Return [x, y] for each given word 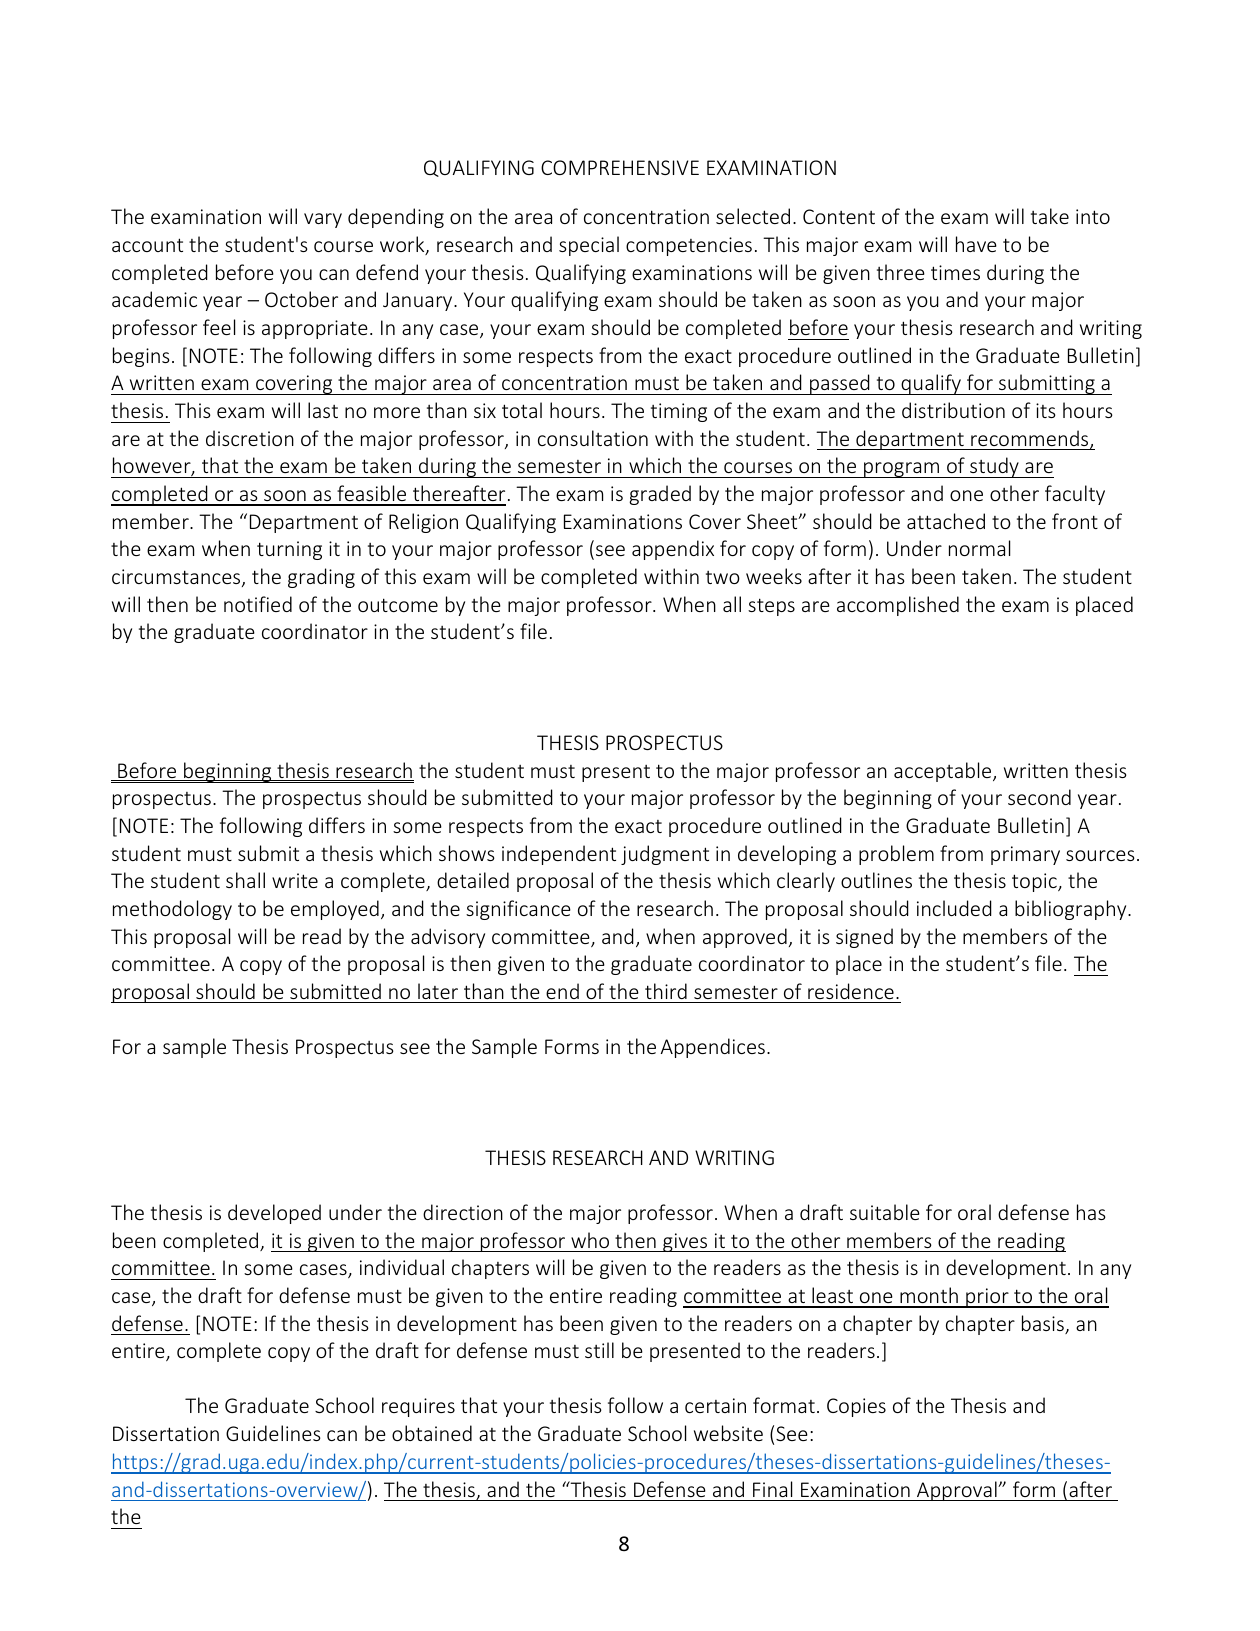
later [438, 991]
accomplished [898, 606]
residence [851, 991]
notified [258, 604]
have [976, 244]
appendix [673, 550]
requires [418, 1407]
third [666, 991]
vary [323, 220]
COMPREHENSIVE [620, 167]
